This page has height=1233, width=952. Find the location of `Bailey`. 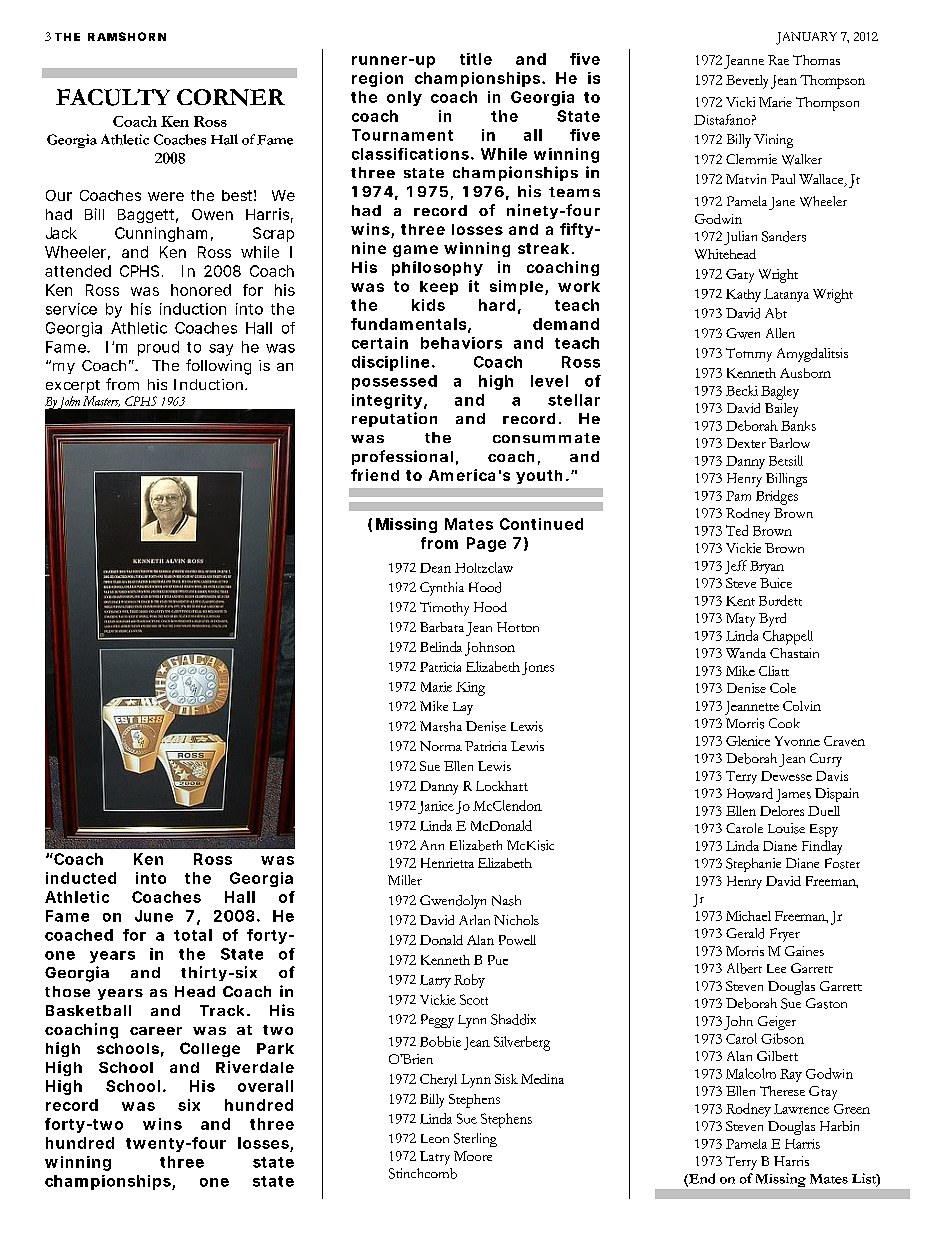

Bailey is located at coordinates (781, 410).
